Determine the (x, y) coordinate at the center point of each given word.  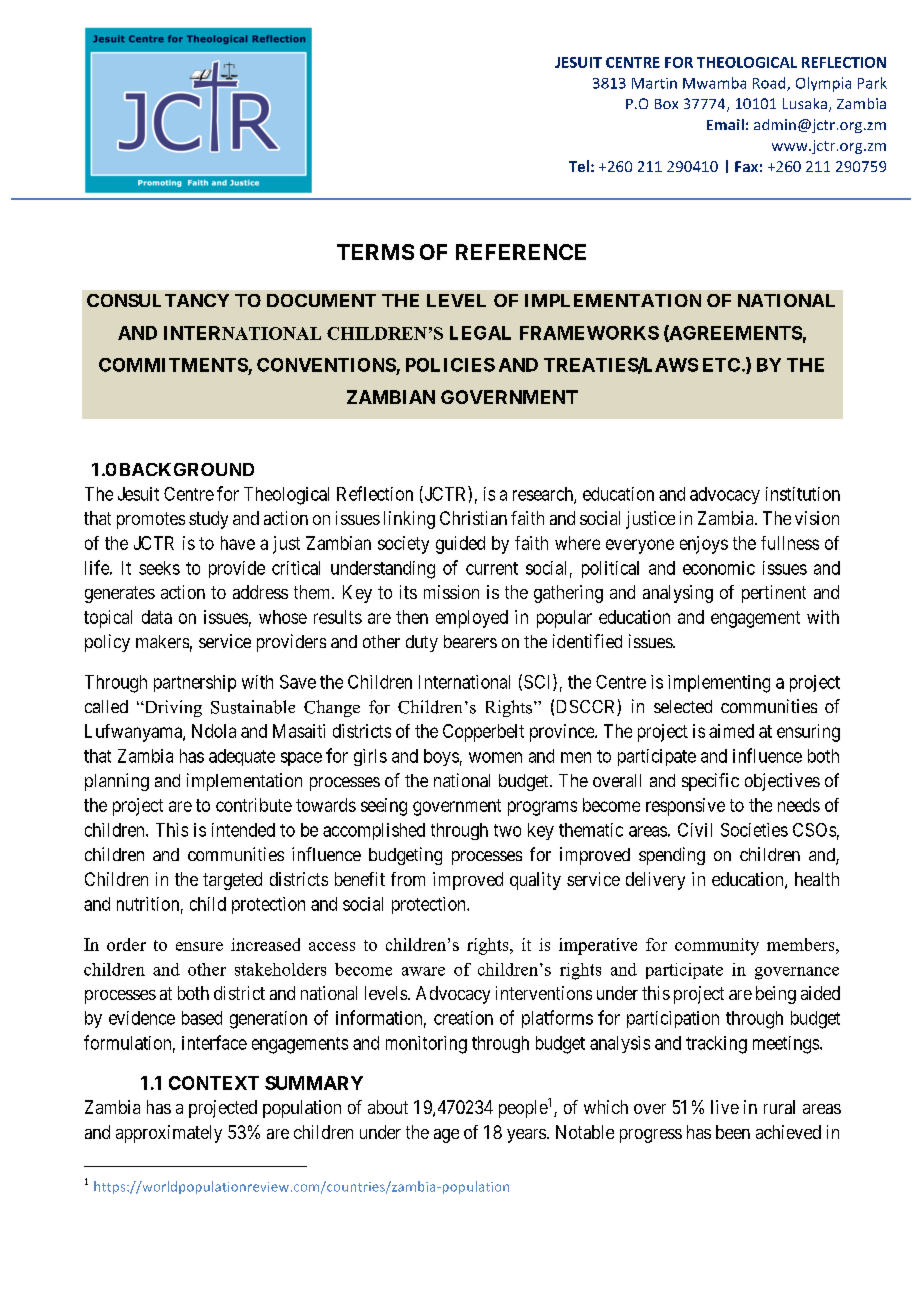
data (157, 617)
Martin (654, 83)
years (526, 1136)
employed (472, 619)
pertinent (774, 594)
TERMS (375, 252)
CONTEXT (214, 1083)
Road (770, 84)
